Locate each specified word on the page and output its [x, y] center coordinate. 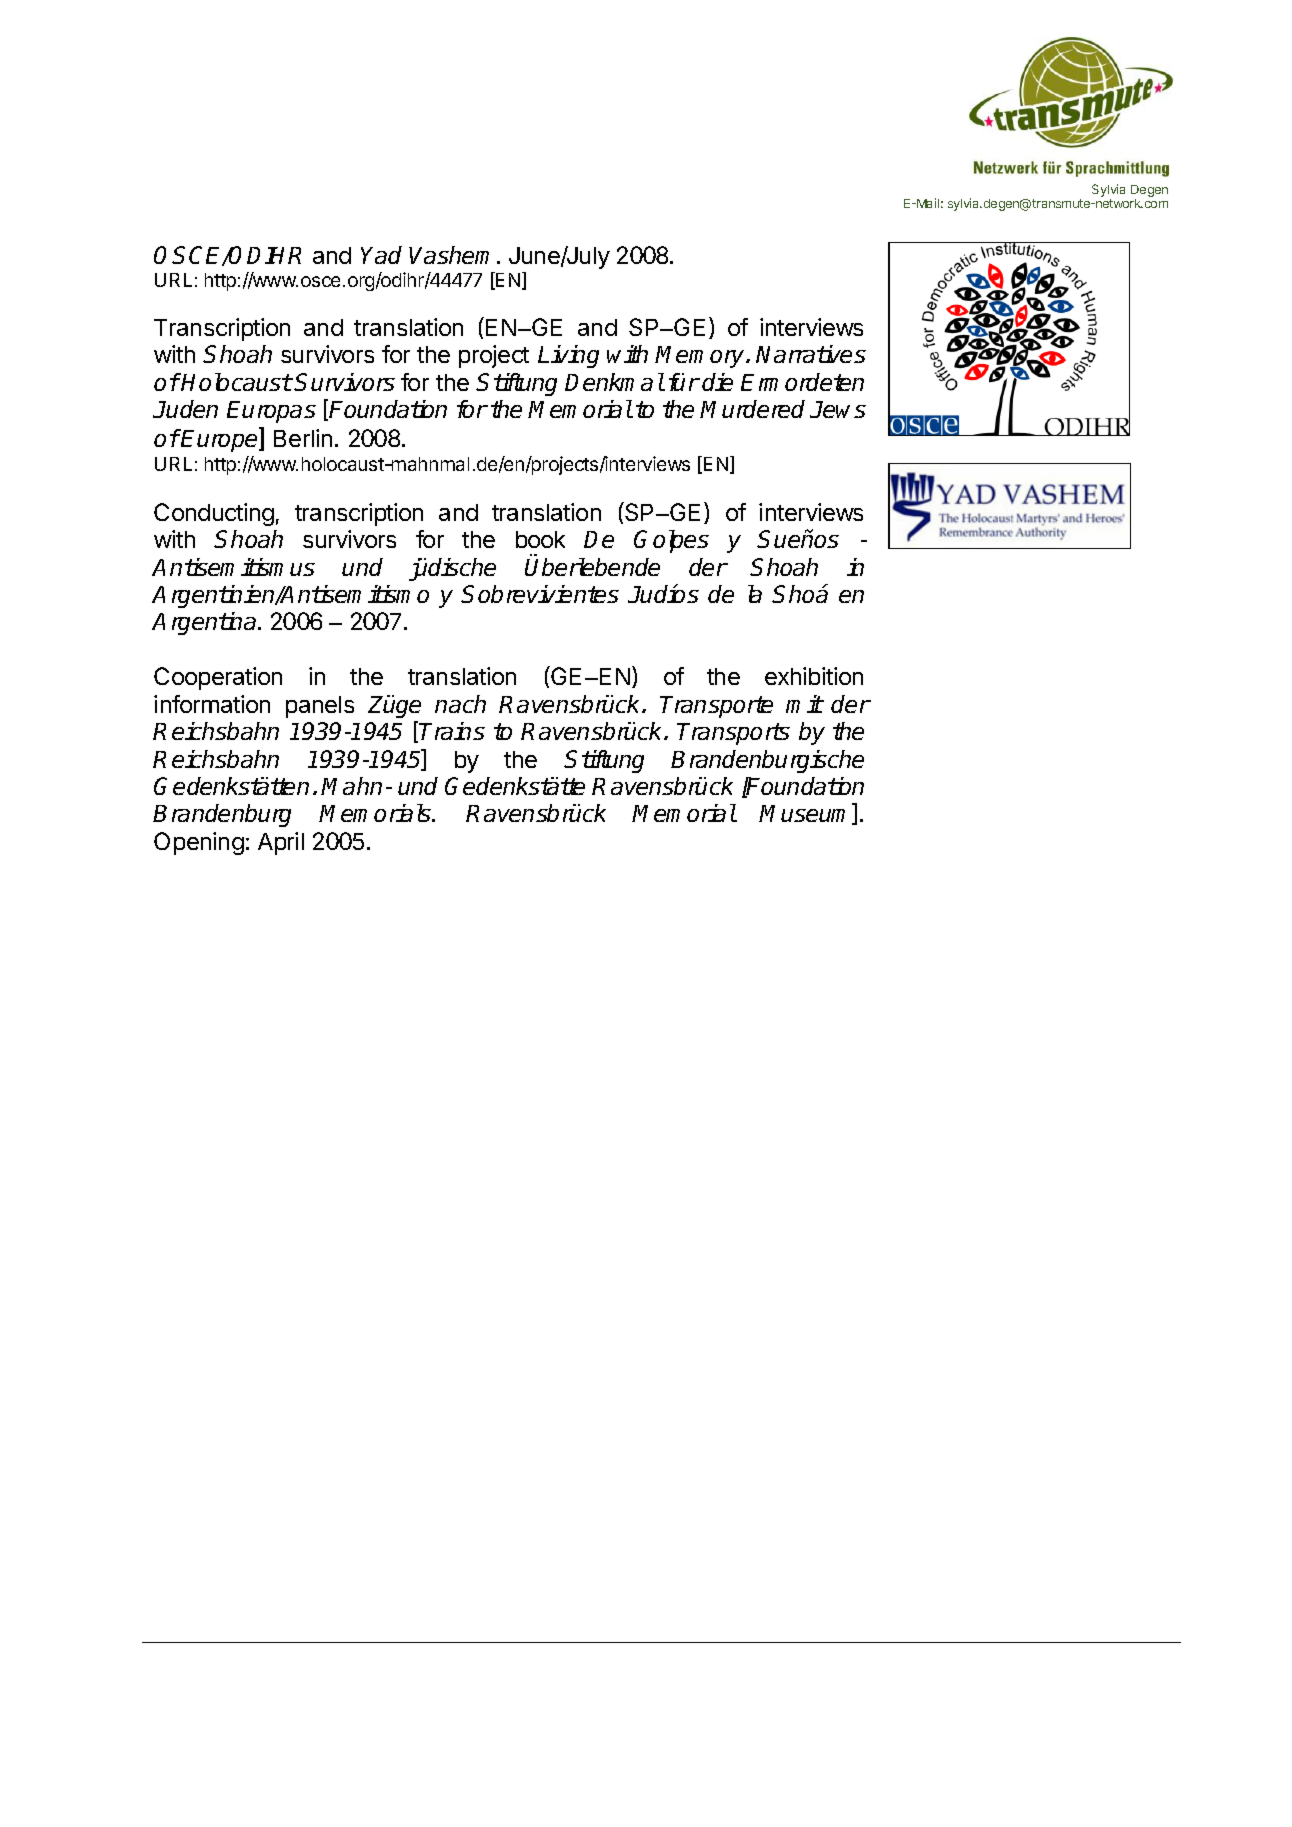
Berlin [303, 438]
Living [568, 356]
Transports [733, 734]
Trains [452, 731]
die [717, 382]
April [281, 843]
